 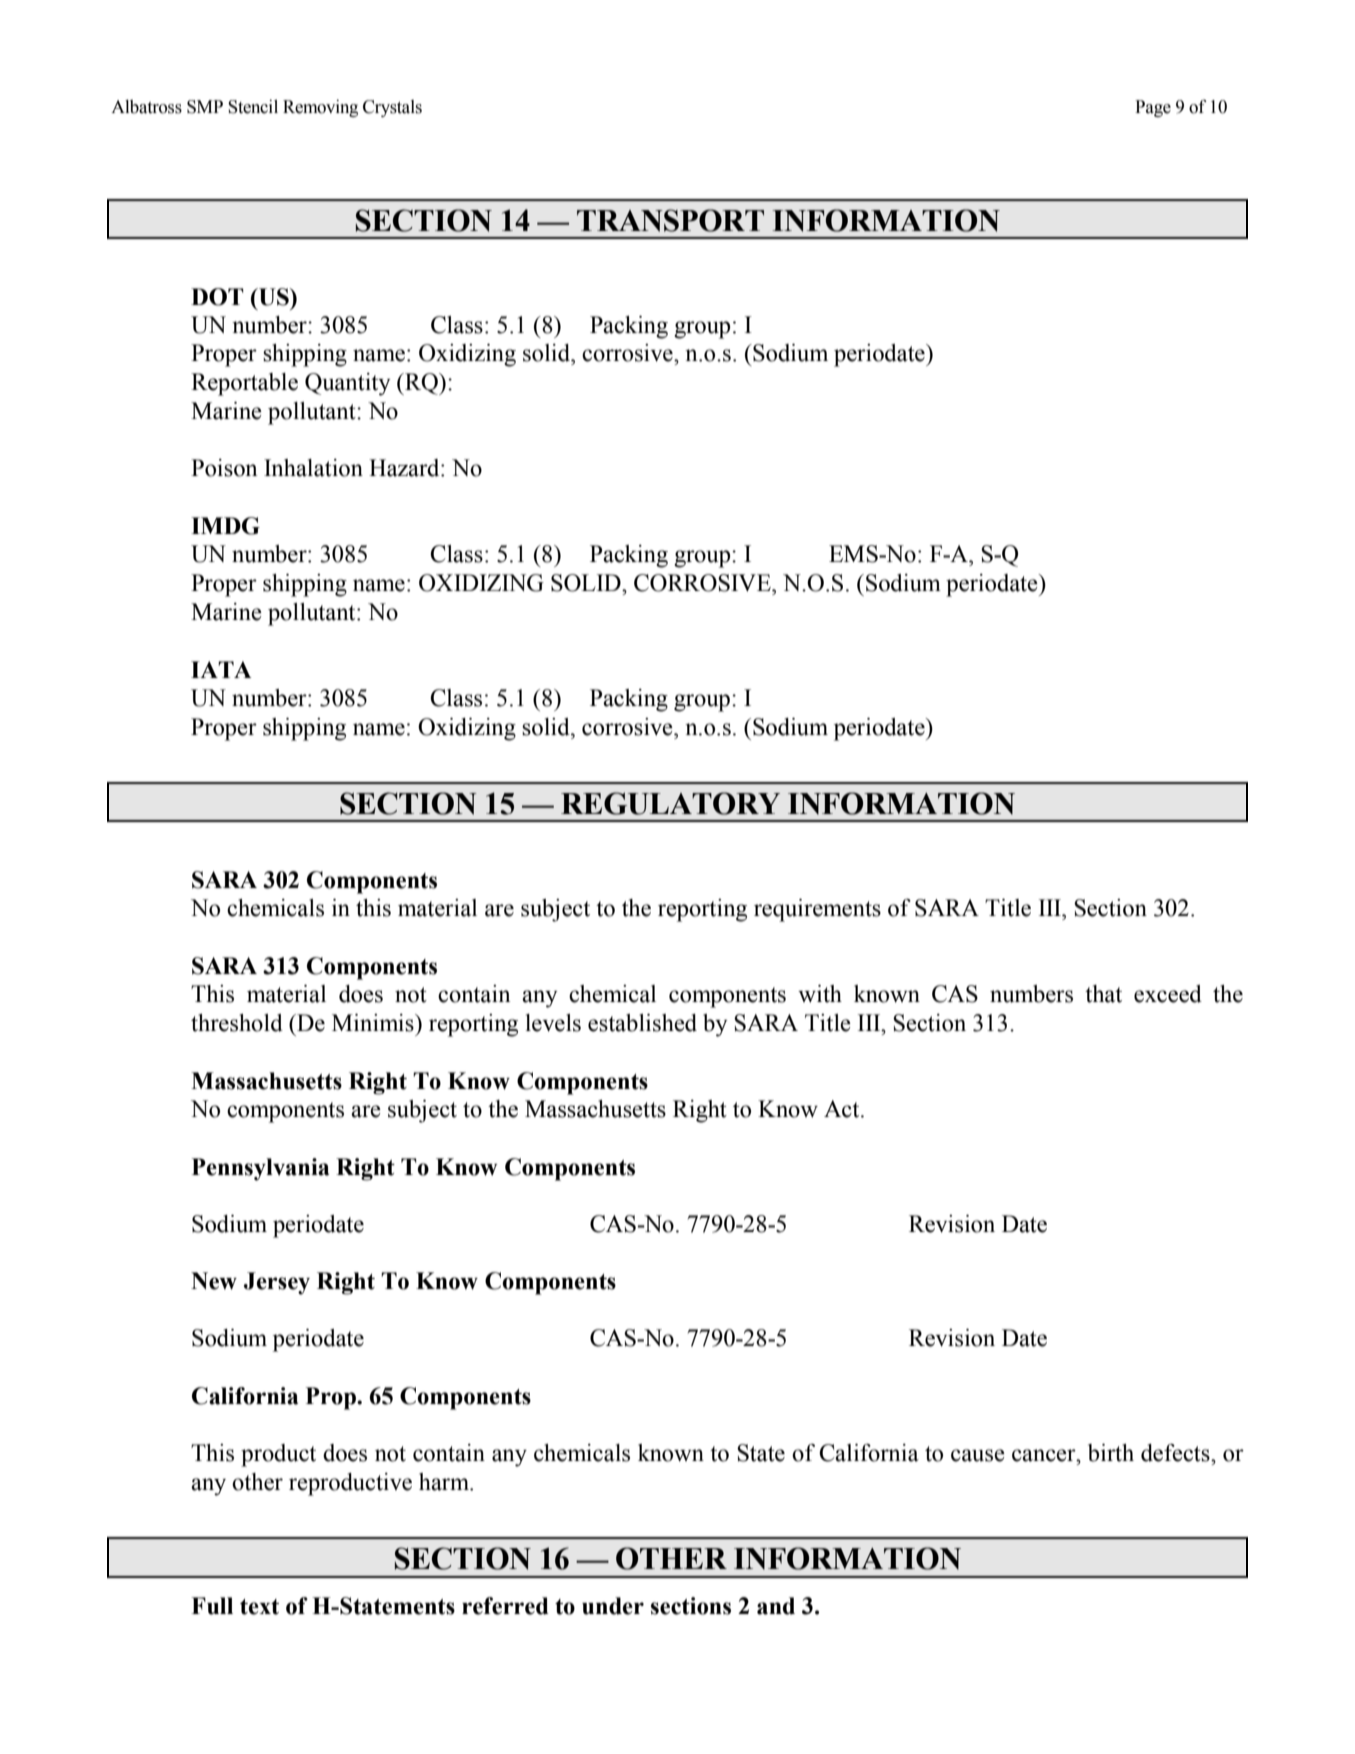 What do you see at coordinates (642, 1023) in the screenshot?
I see `established` at bounding box center [642, 1023].
